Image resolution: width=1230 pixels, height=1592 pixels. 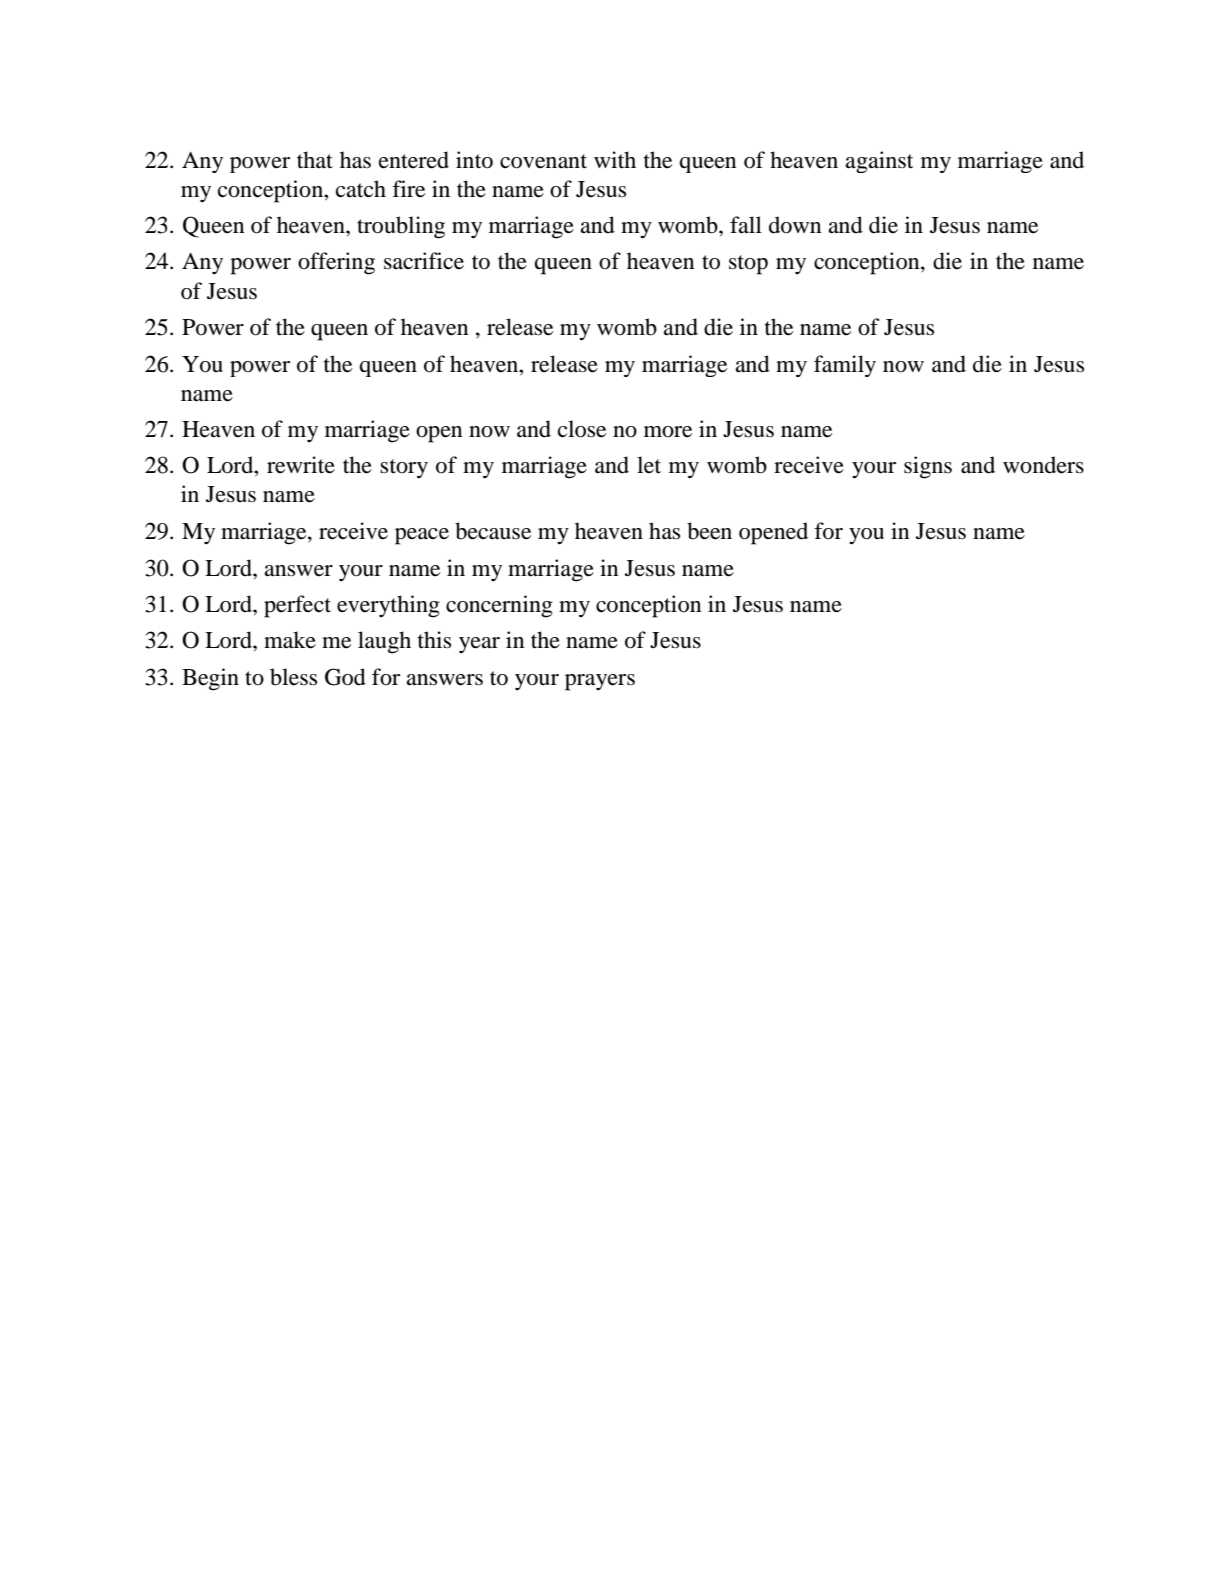 What do you see at coordinates (293, 677) in the page?
I see `bless` at bounding box center [293, 677].
